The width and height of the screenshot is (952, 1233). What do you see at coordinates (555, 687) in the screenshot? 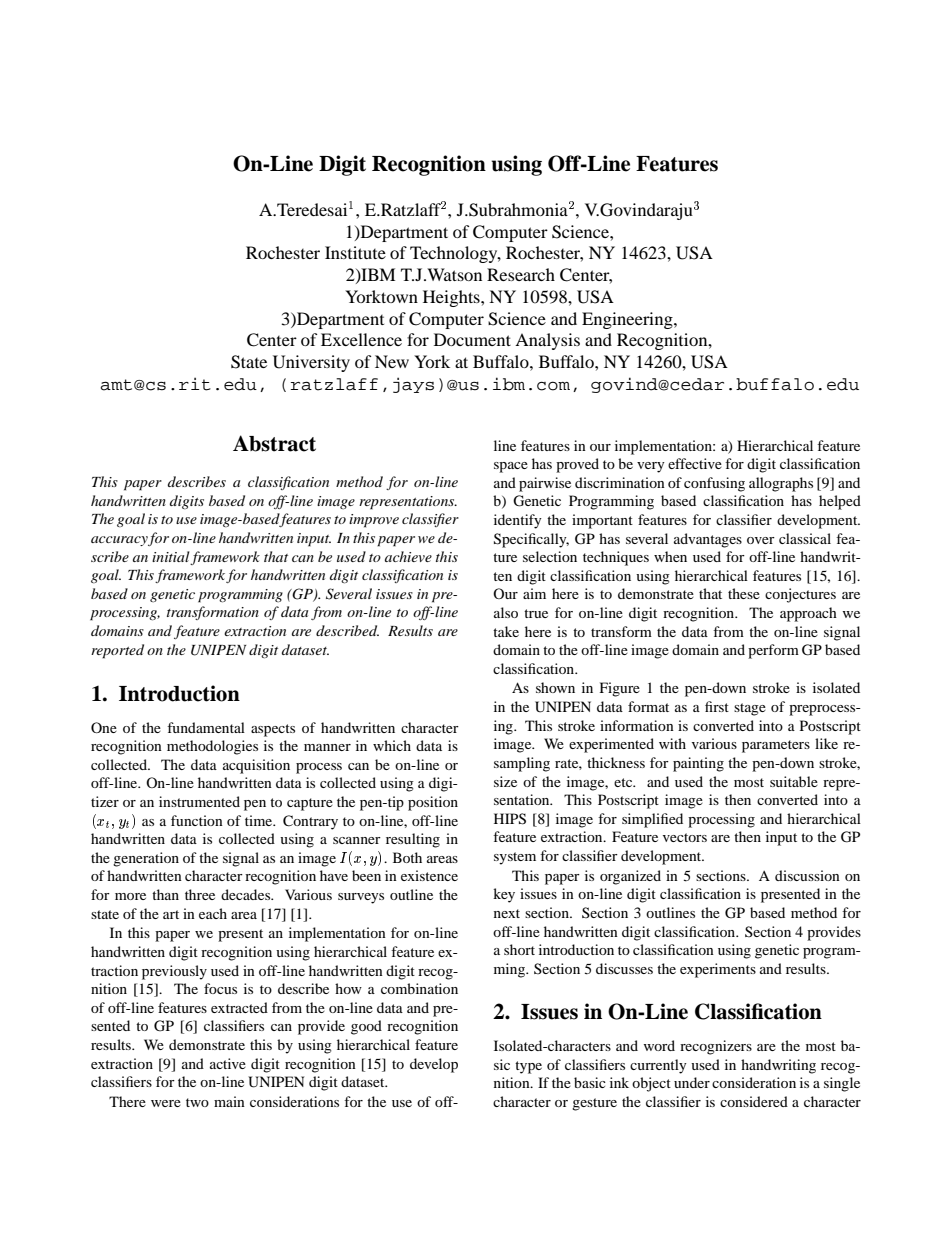
I see `shown` at bounding box center [555, 687].
